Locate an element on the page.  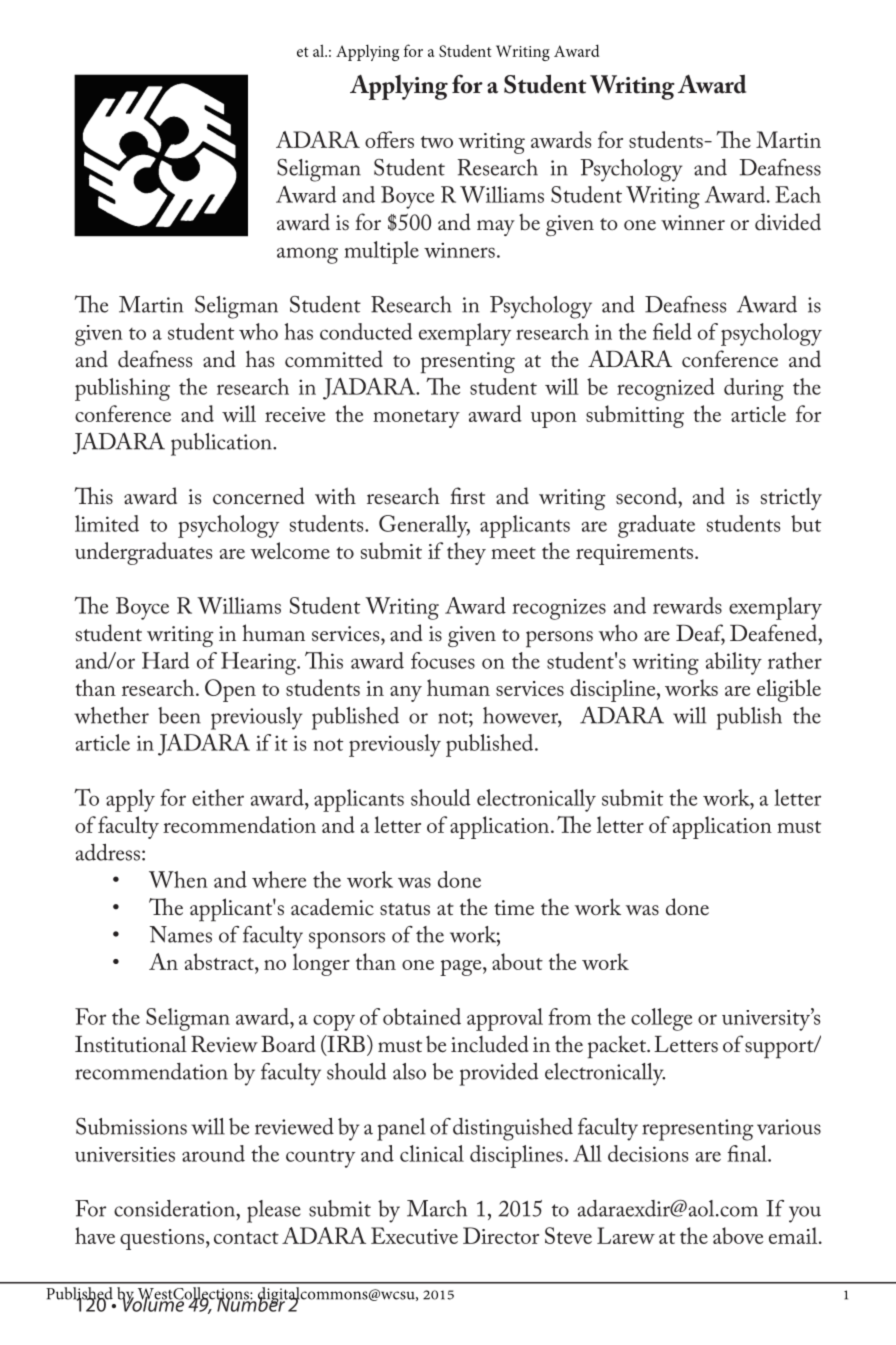
March is located at coordinates (437, 1208).
